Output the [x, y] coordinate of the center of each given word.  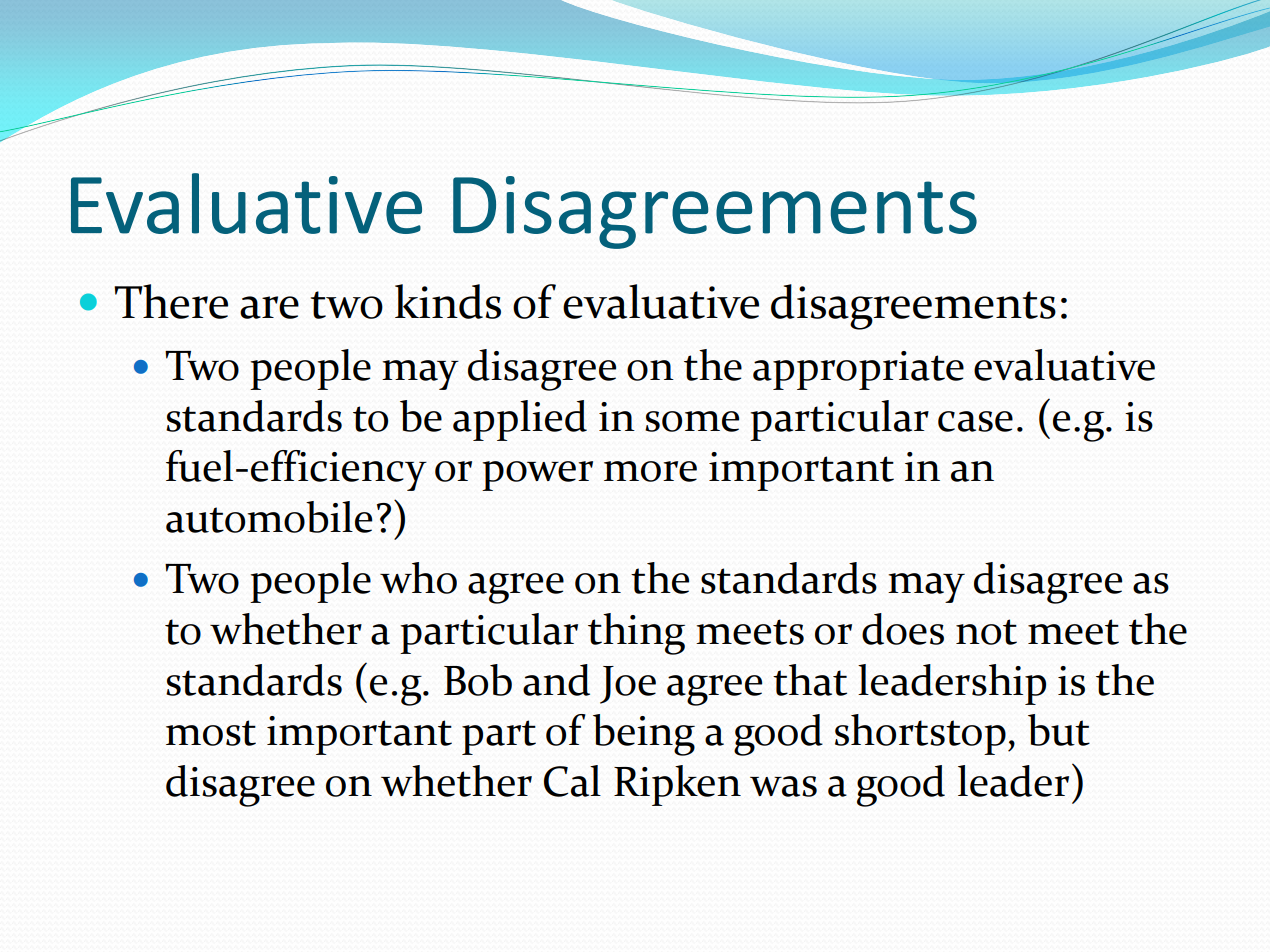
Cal [572, 781]
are [269, 307]
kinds [448, 301]
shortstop [920, 734]
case [975, 421]
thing [636, 634]
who [418, 578]
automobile [269, 517]
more [650, 471]
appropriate [858, 370]
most [211, 733]
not [986, 632]
